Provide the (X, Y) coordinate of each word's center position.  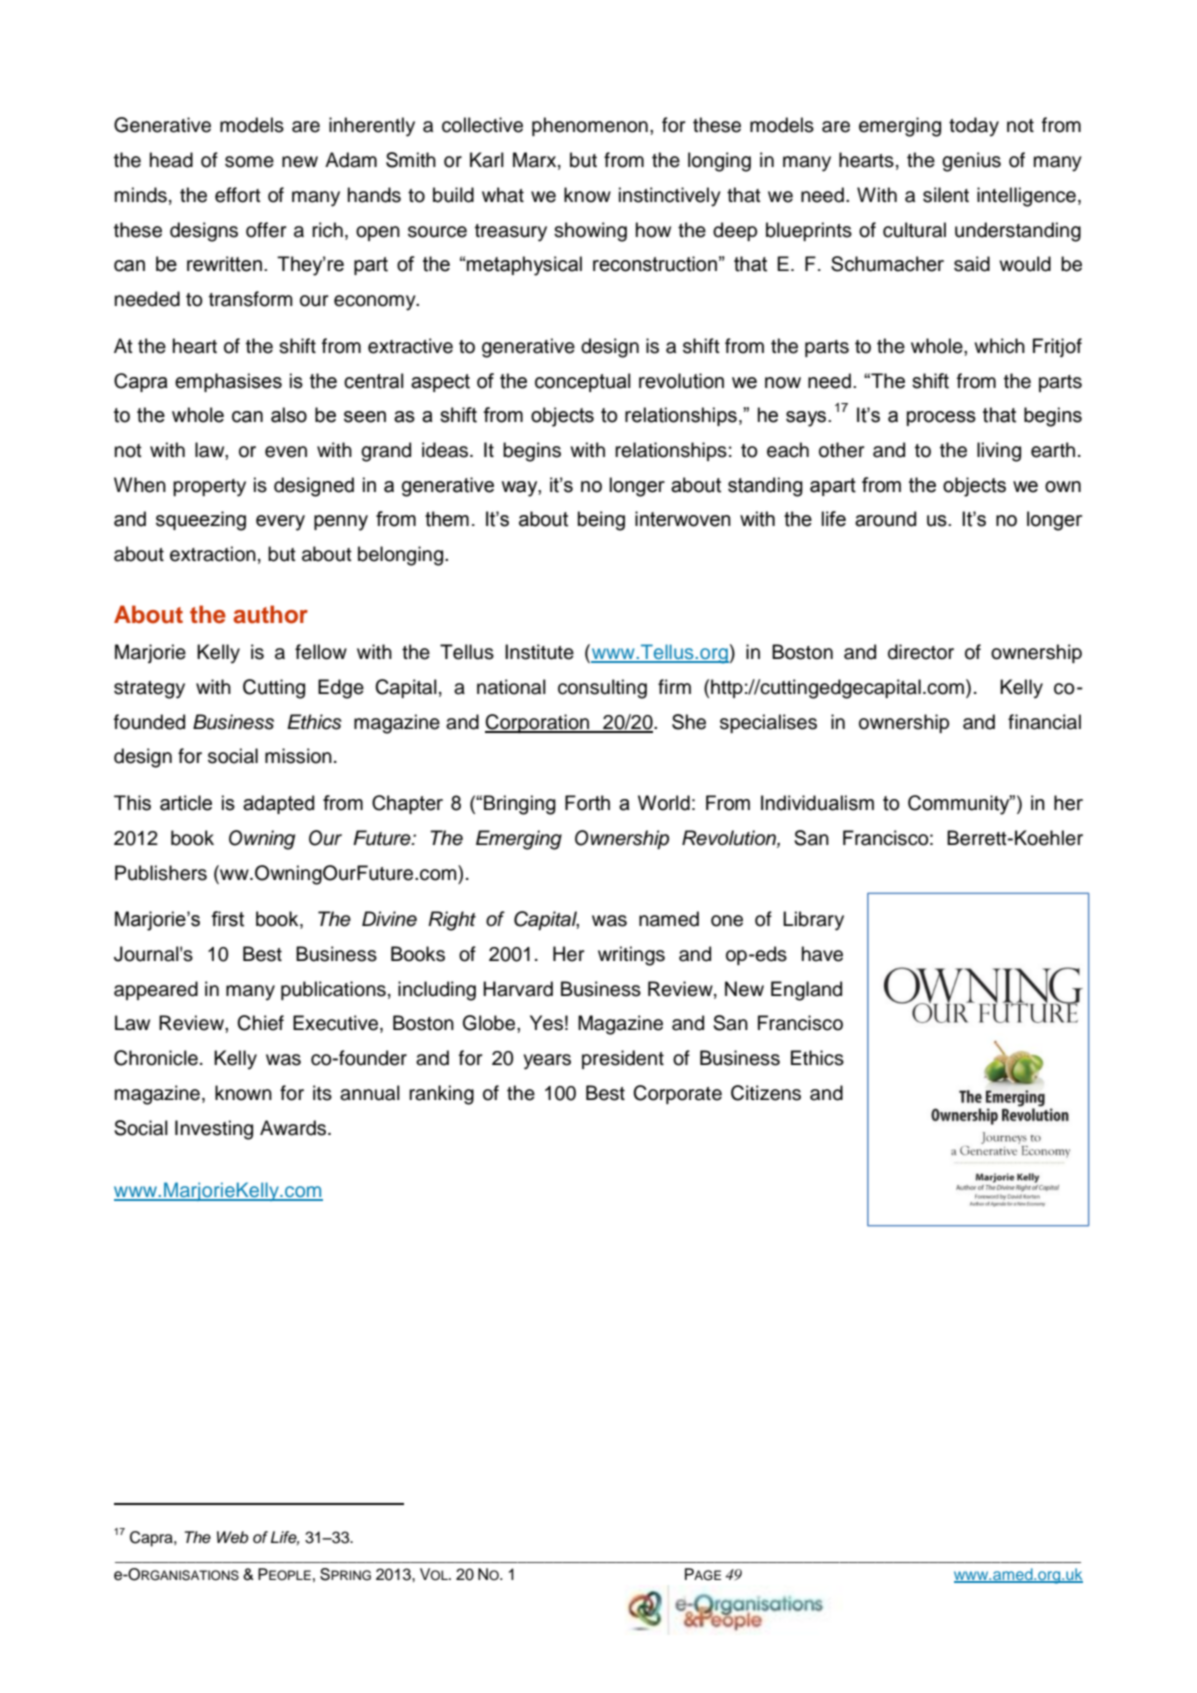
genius (971, 162)
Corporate (677, 1094)
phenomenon (590, 126)
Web (232, 1537)
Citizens (766, 1093)
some (249, 162)
